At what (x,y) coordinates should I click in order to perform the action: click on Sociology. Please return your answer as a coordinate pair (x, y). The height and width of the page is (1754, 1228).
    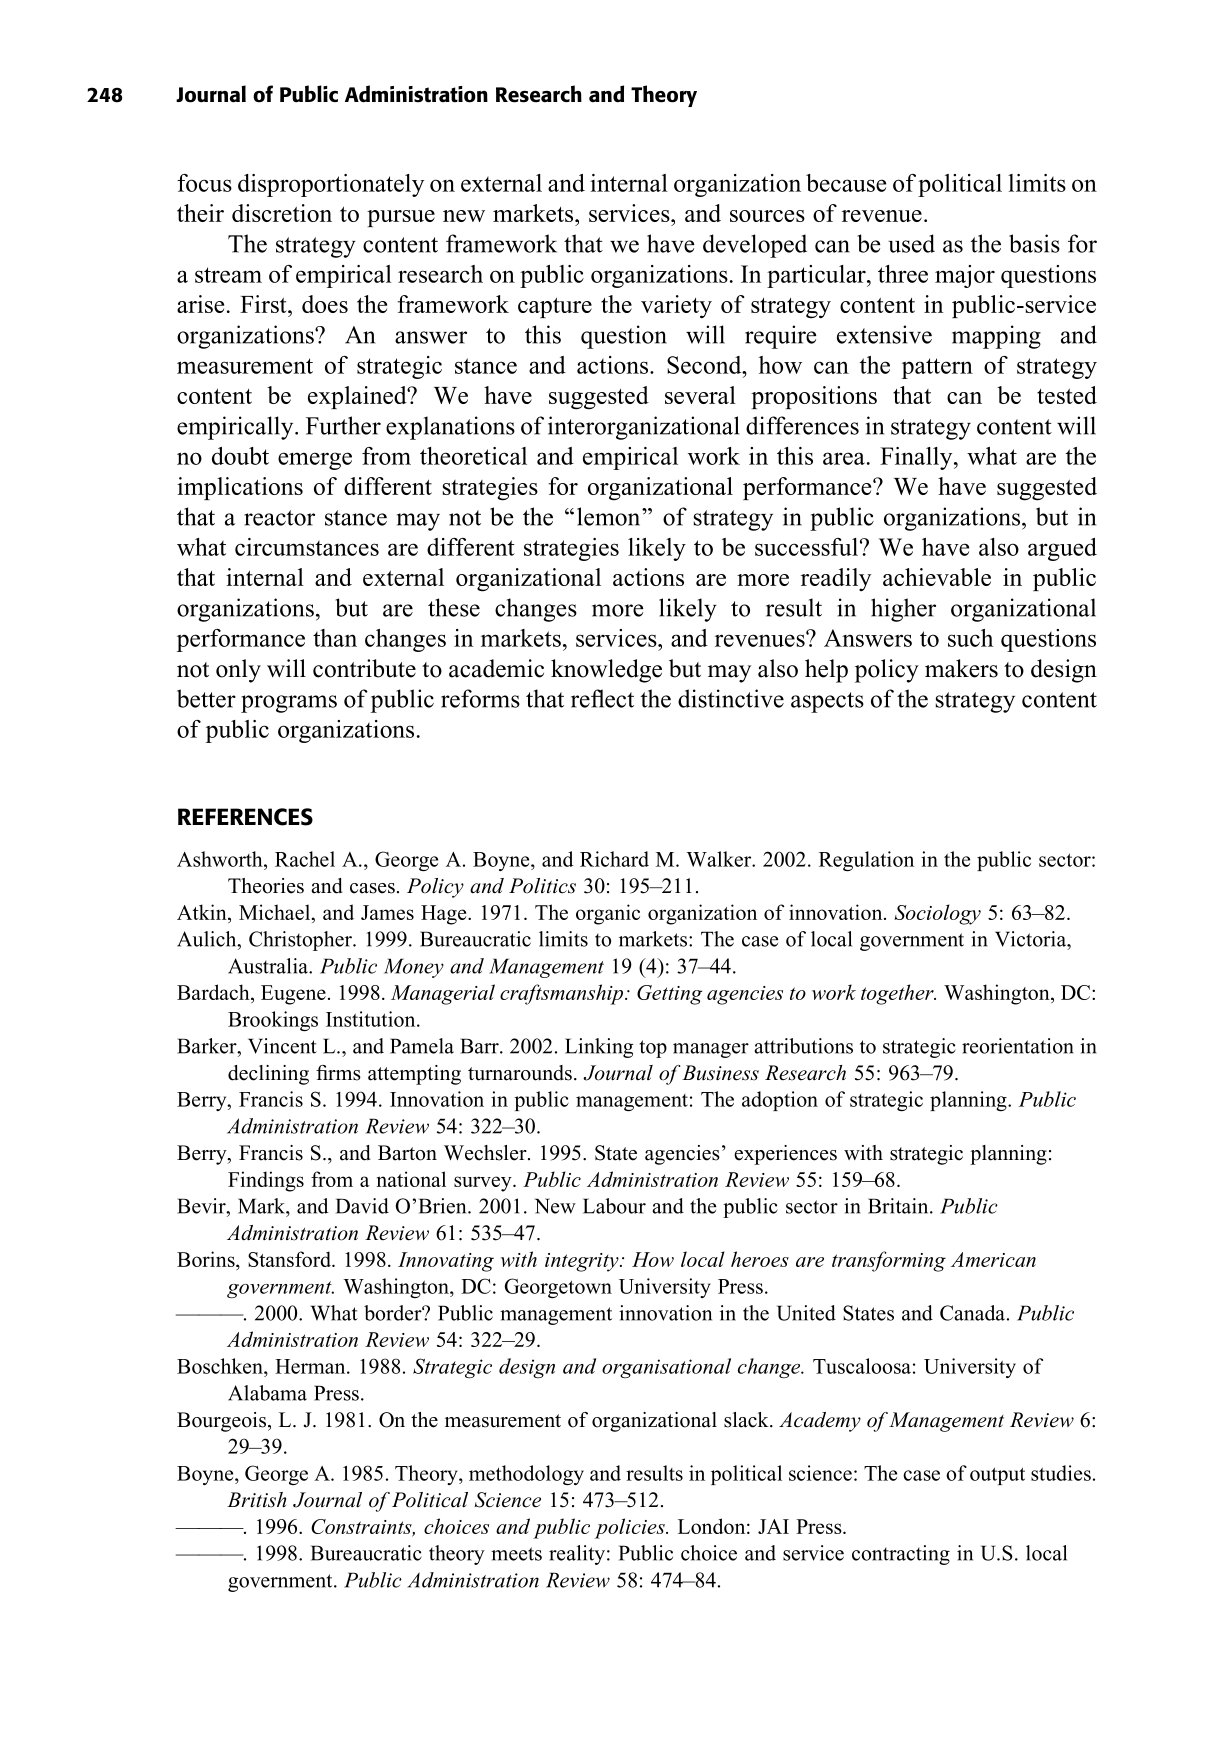
    Looking at the image, I should click on (937, 914).
